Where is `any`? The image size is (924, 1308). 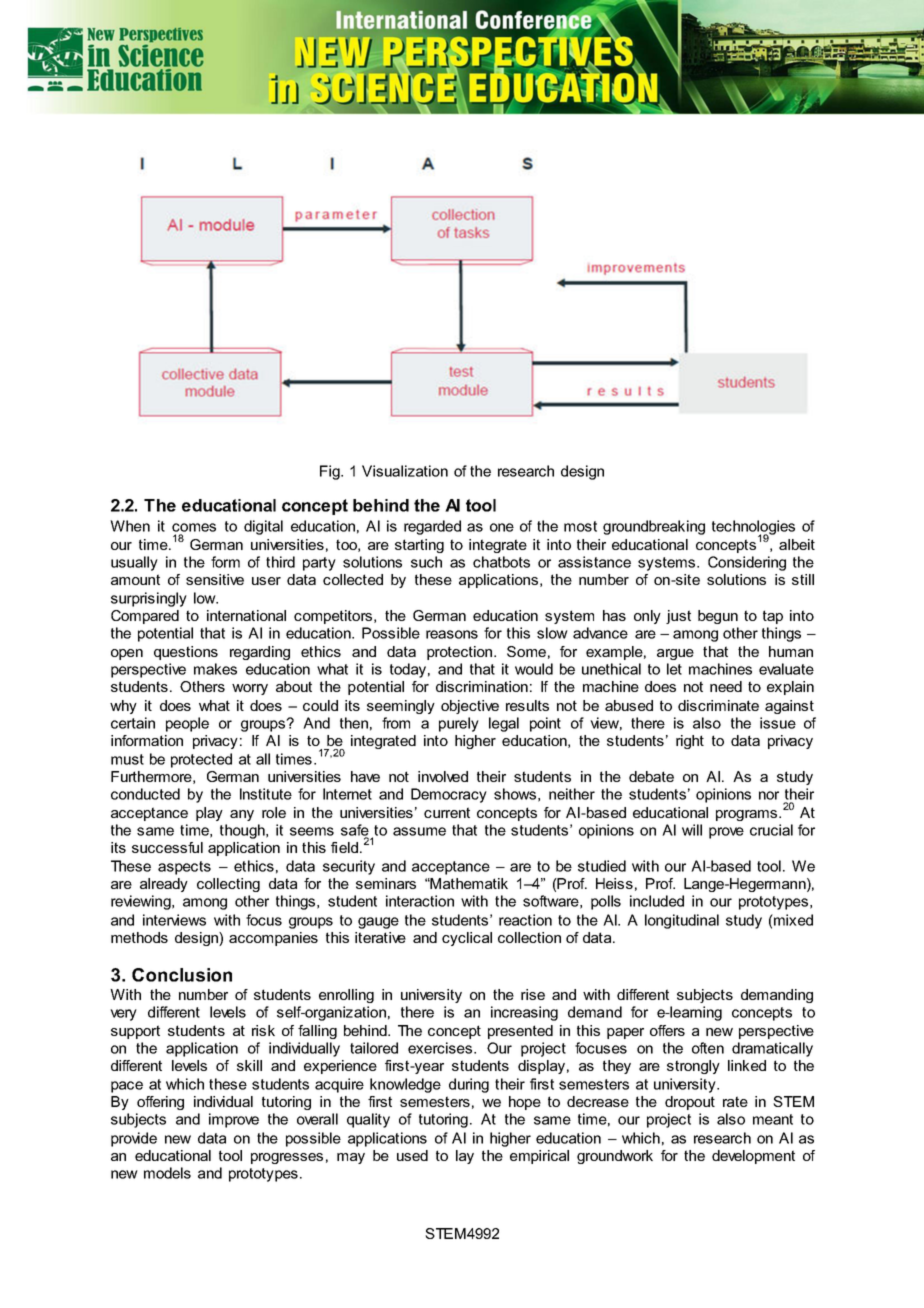 any is located at coordinates (242, 815).
